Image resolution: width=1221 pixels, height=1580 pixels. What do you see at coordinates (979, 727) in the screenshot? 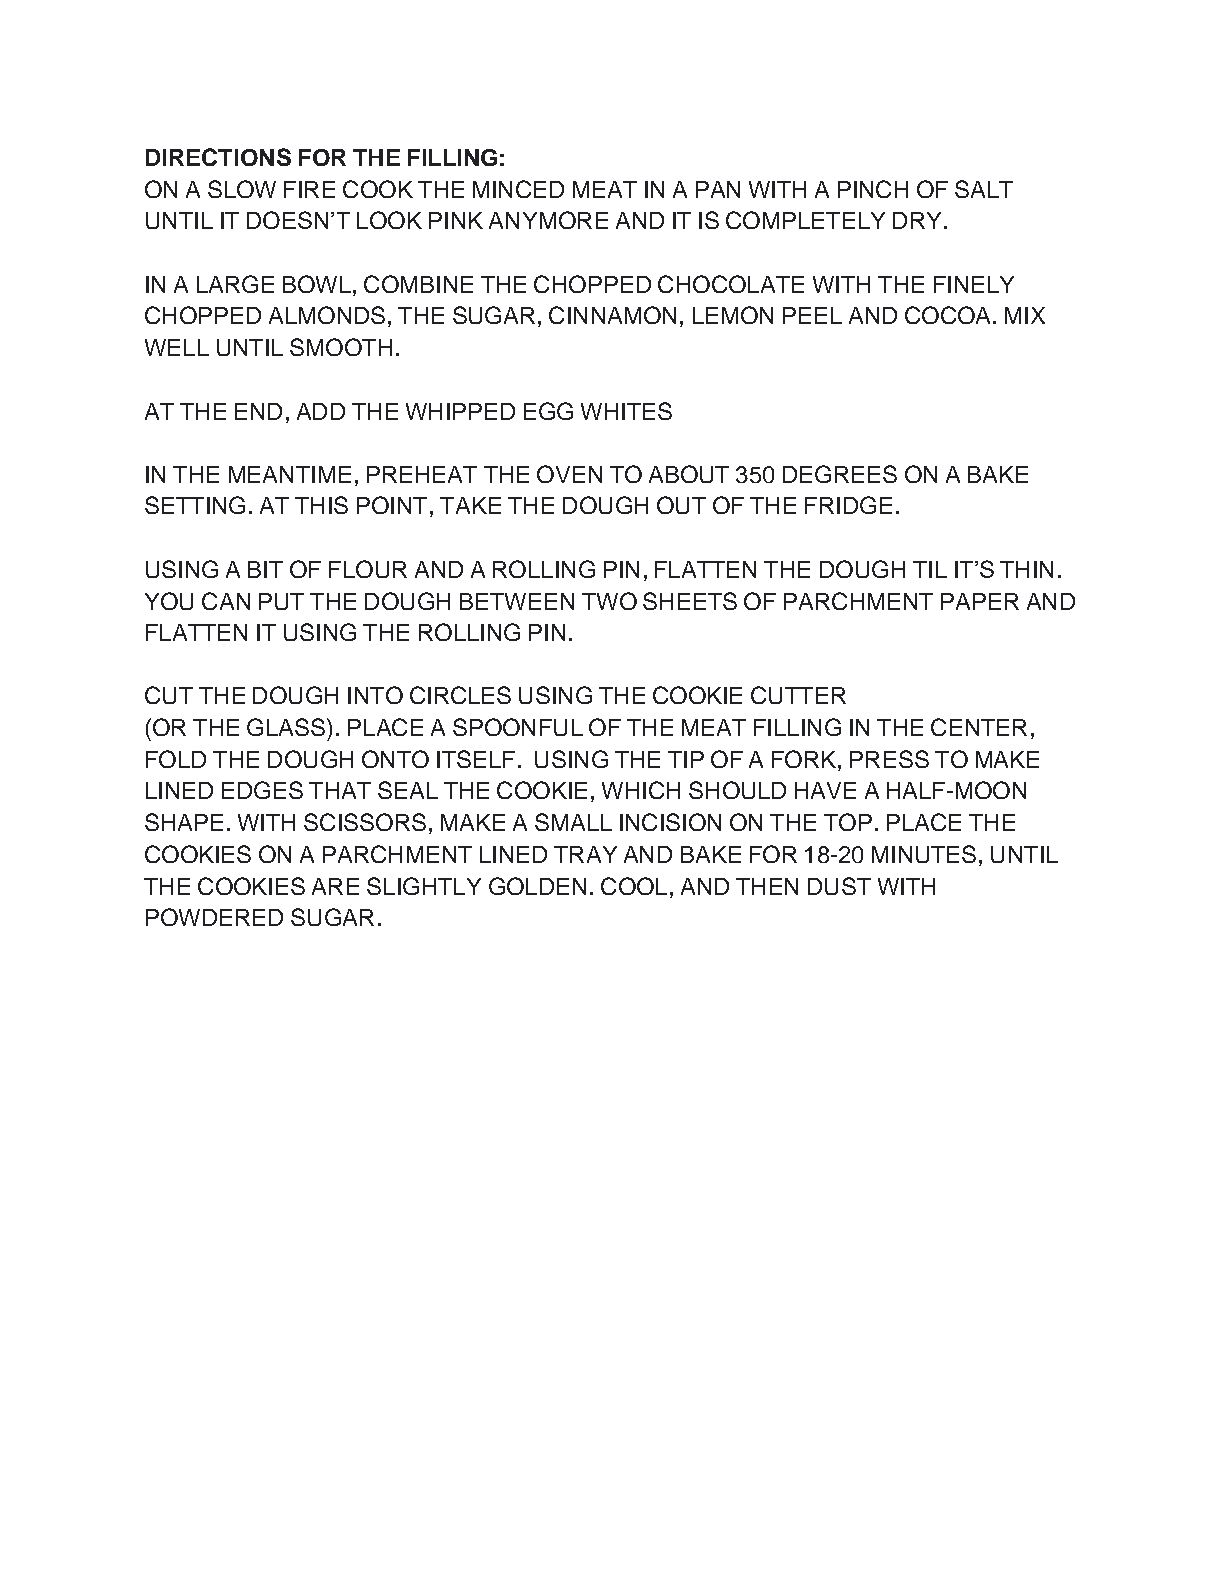
I see `CENTER` at bounding box center [979, 727].
